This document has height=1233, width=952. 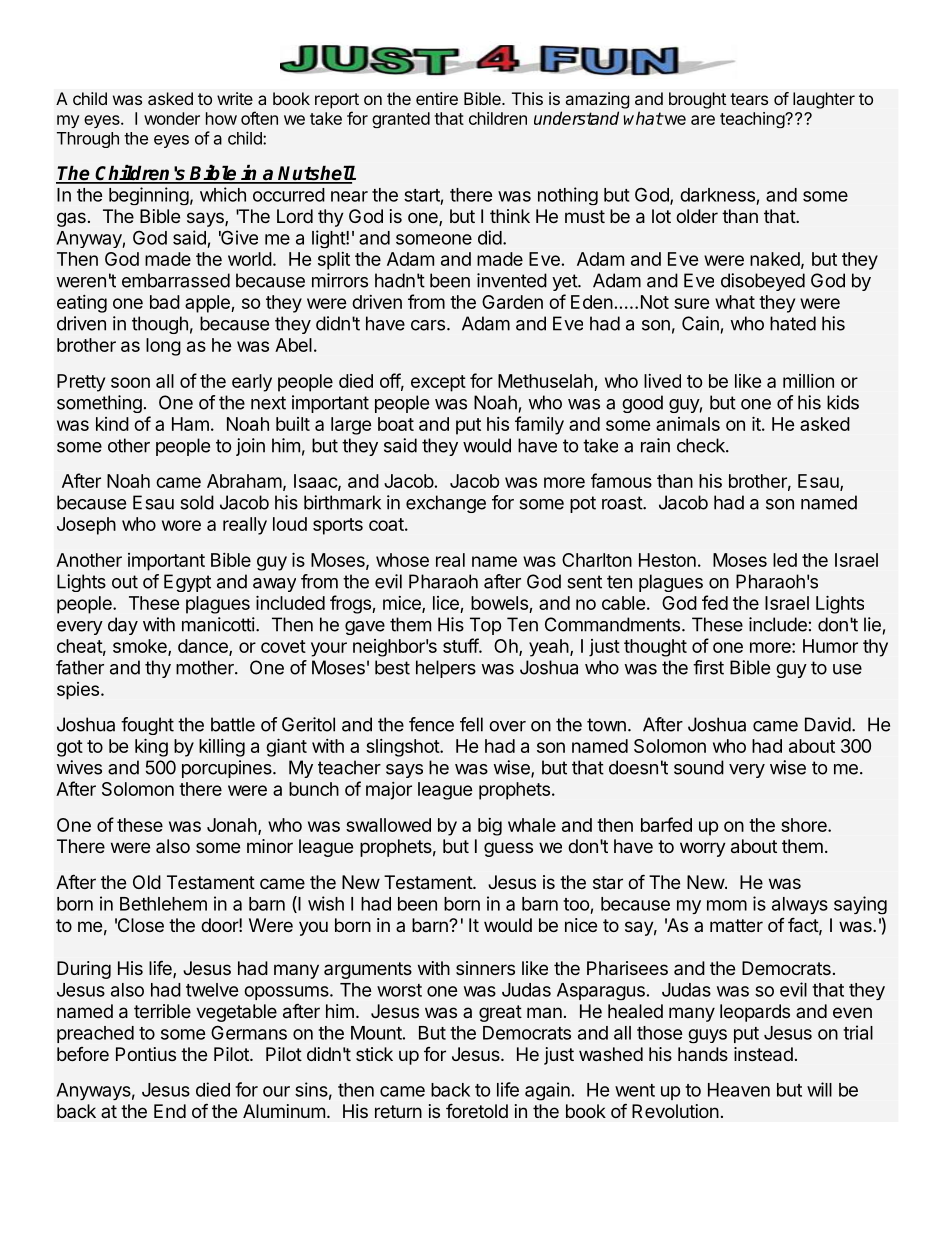 I want to click on fell, so click(x=471, y=724).
